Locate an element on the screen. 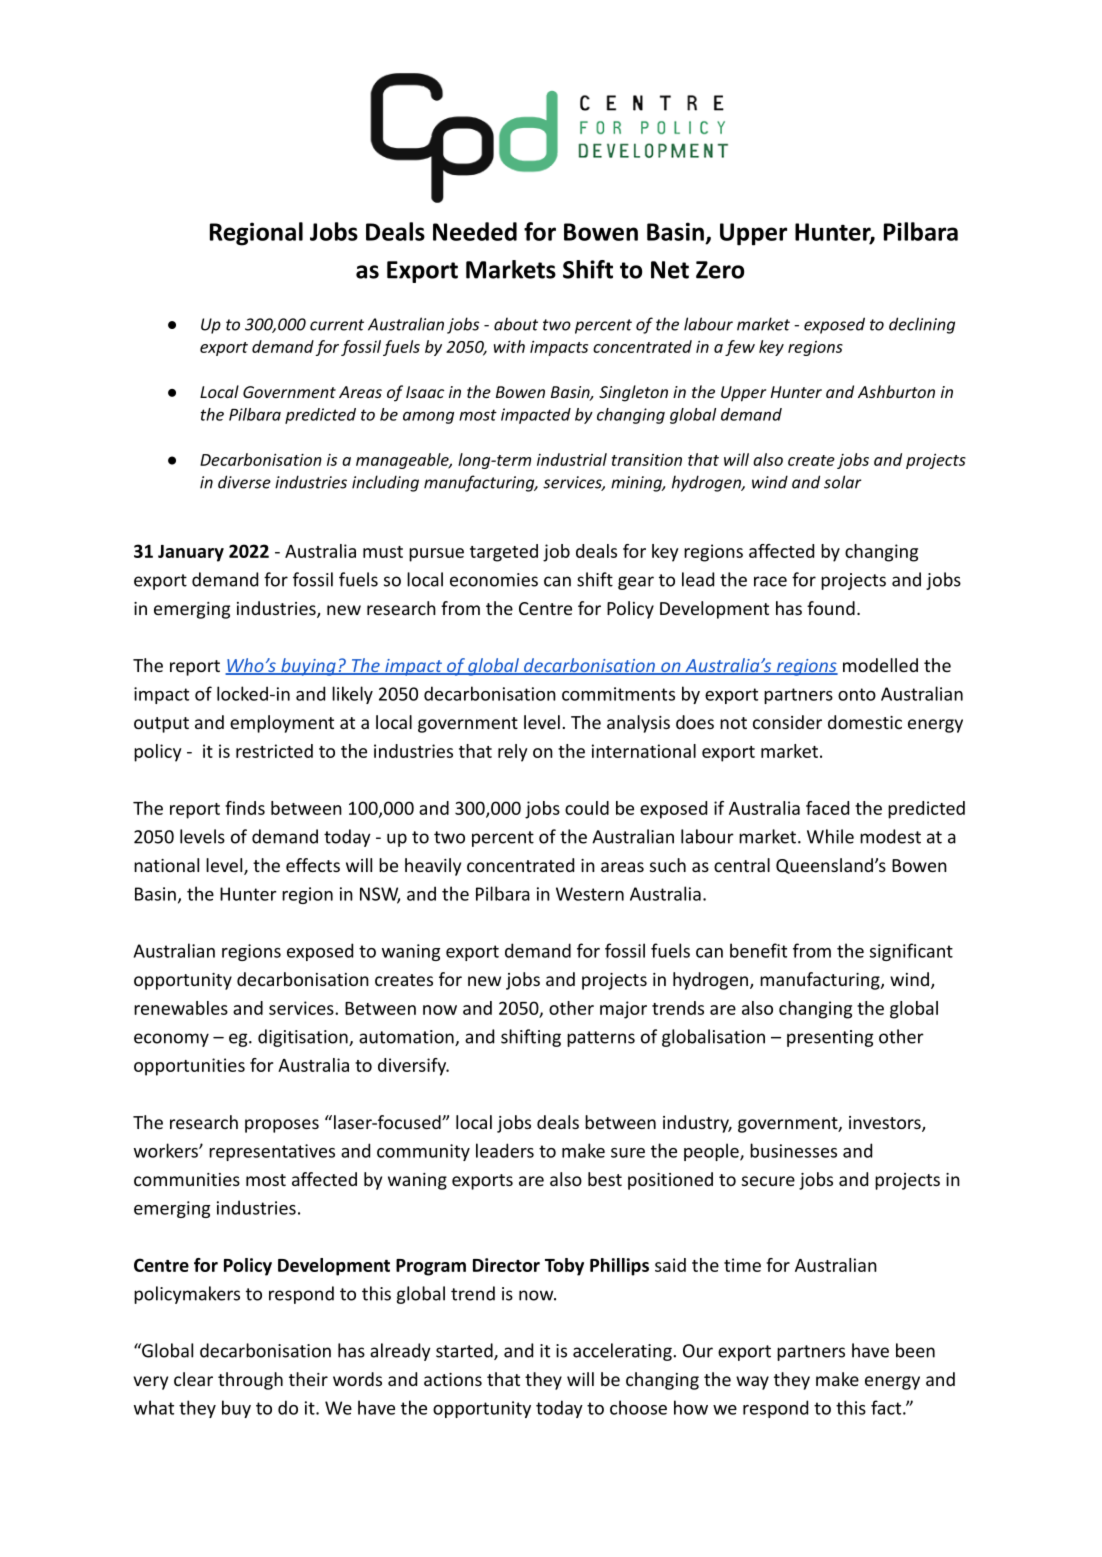  targeted is located at coordinates (504, 553).
